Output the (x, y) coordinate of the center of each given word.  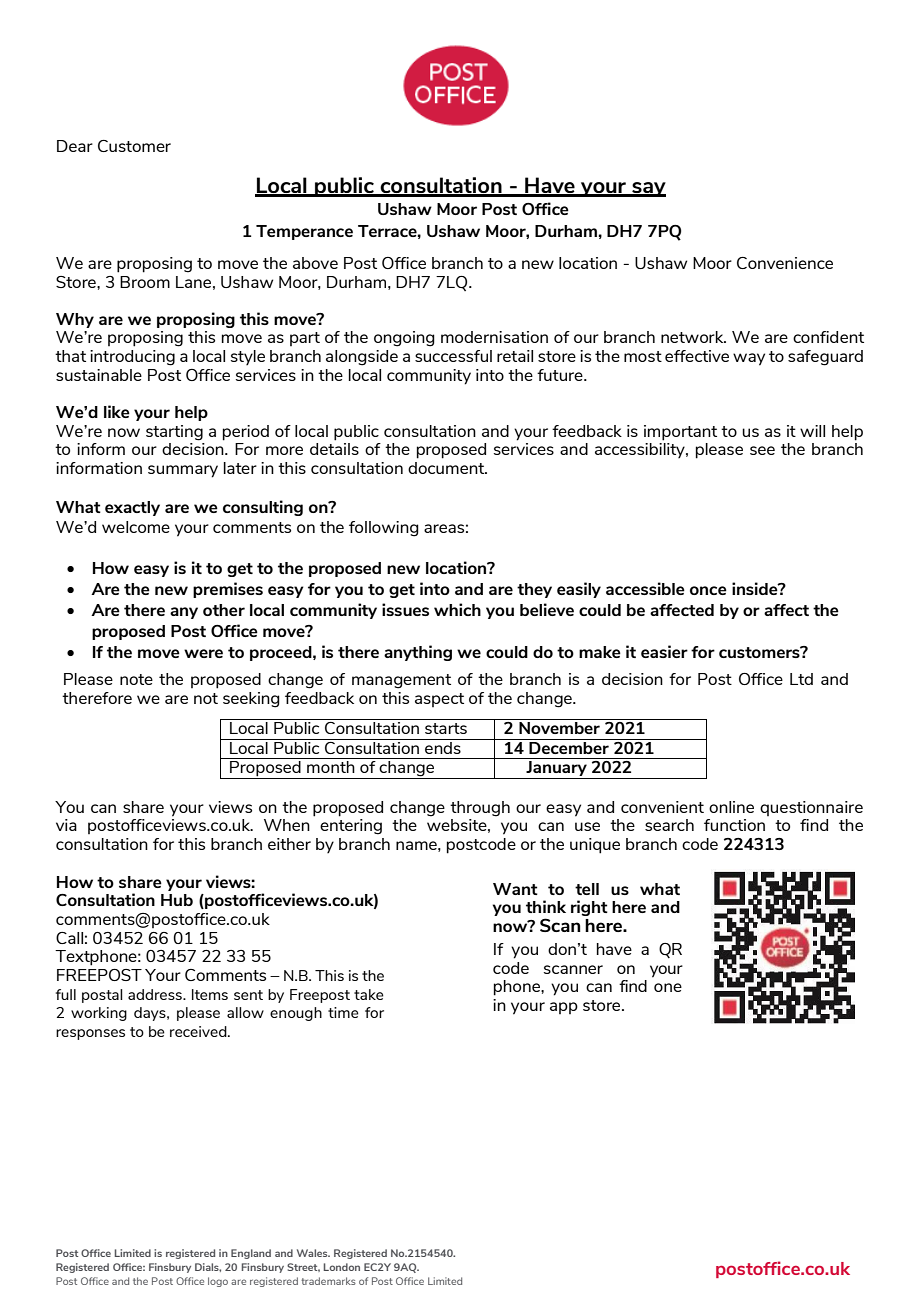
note (136, 679)
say (648, 189)
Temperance (304, 232)
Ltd (801, 679)
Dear (75, 146)
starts (446, 728)
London (342, 1267)
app (564, 1008)
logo (218, 1282)
